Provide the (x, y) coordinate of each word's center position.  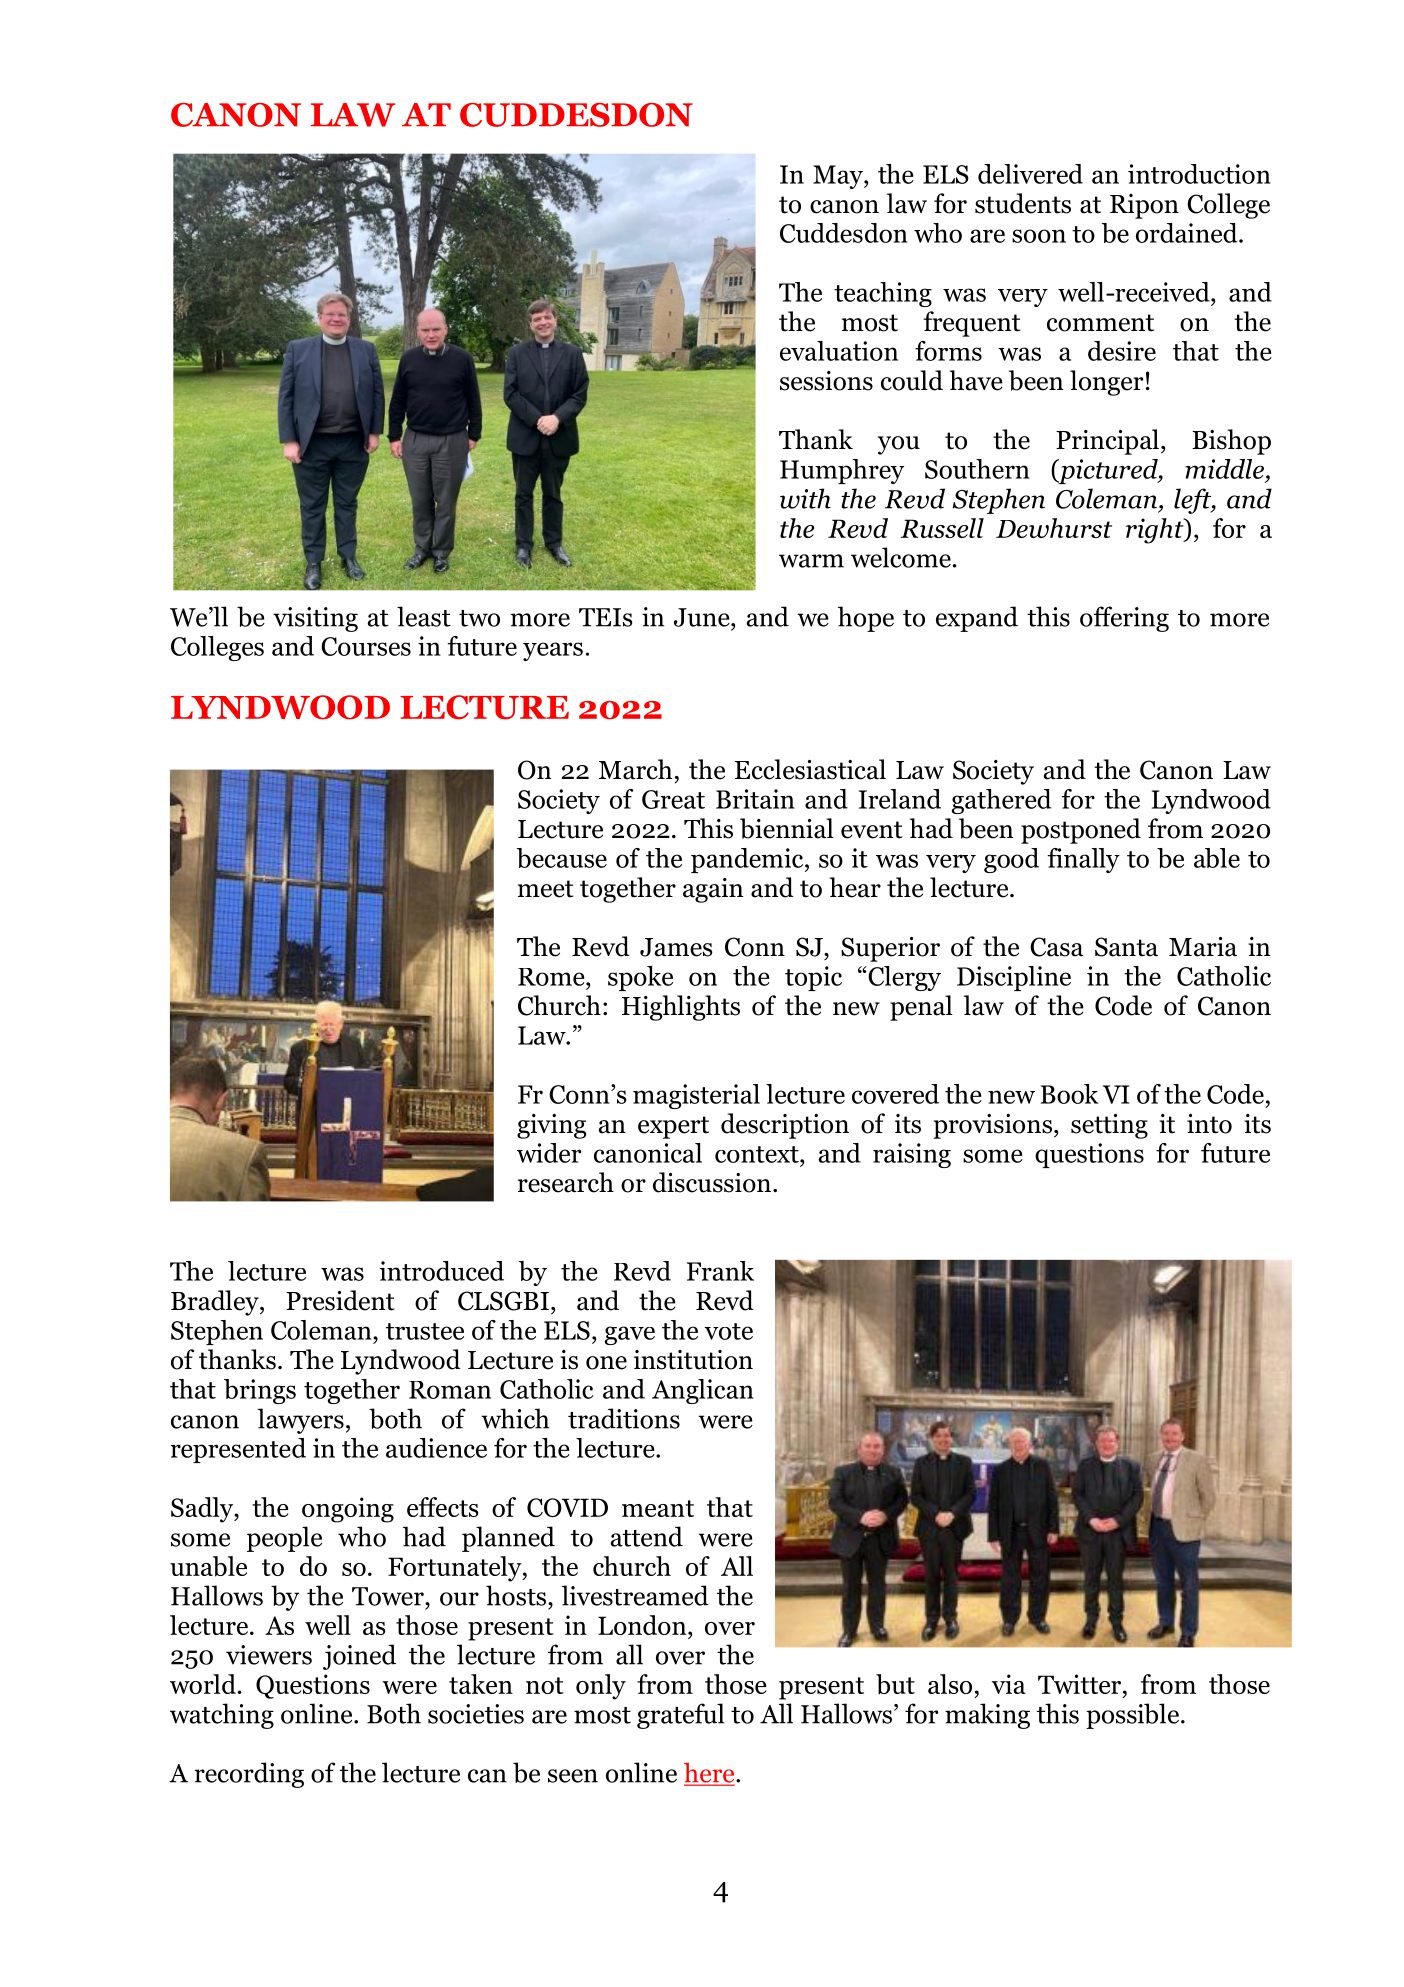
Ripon (1144, 206)
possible (1132, 1716)
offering (1124, 619)
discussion (713, 1182)
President (340, 1300)
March (636, 769)
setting (1109, 1126)
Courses (366, 646)
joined (359, 1657)
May (839, 177)
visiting (315, 619)
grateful (680, 1716)
